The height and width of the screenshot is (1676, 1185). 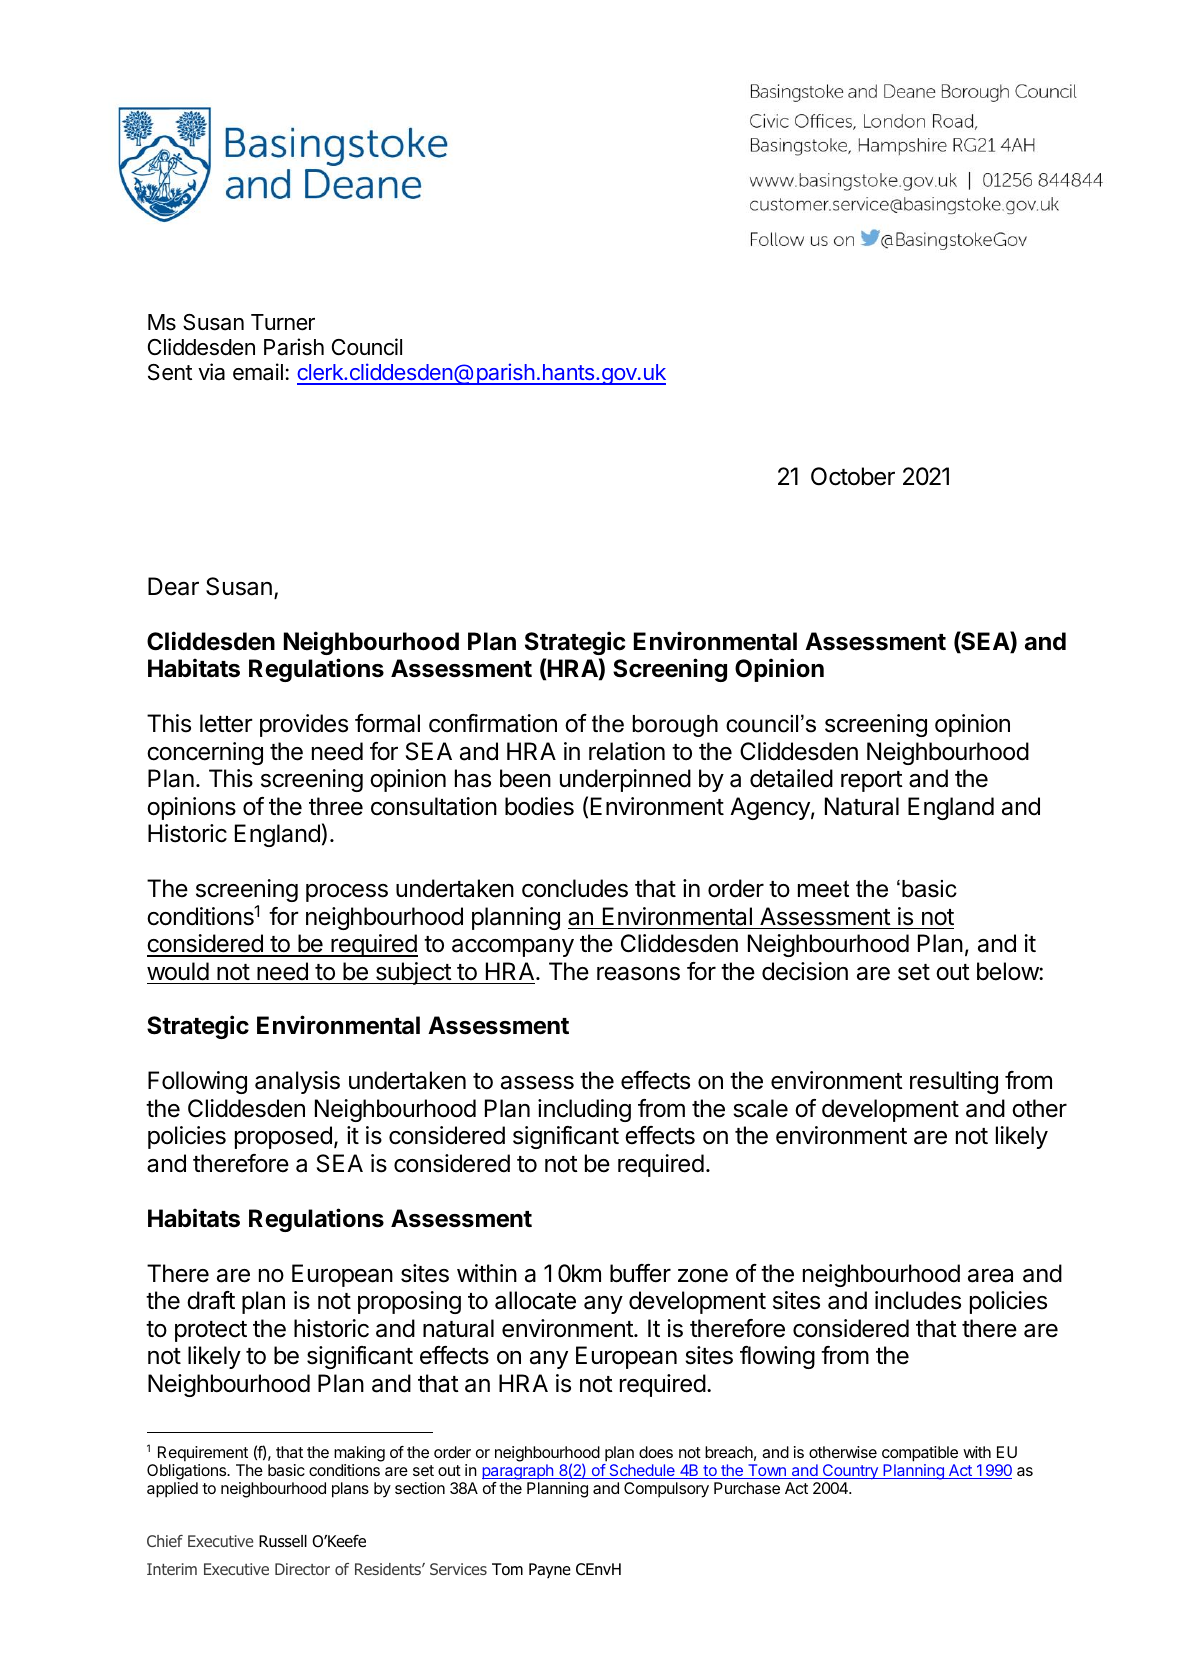 I want to click on would, so click(x=178, y=971).
